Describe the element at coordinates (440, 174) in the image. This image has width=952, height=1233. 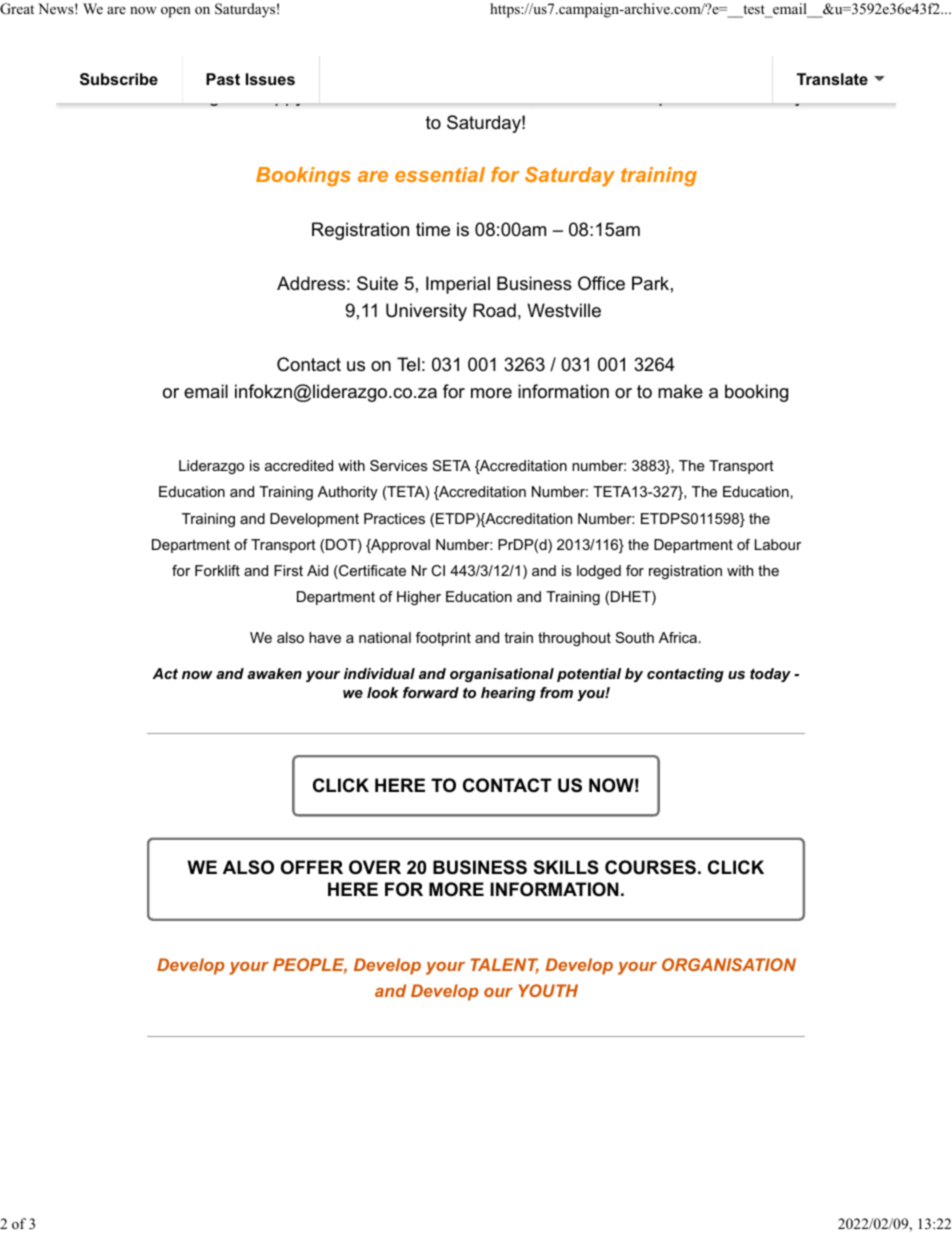
I see `essential` at that location.
